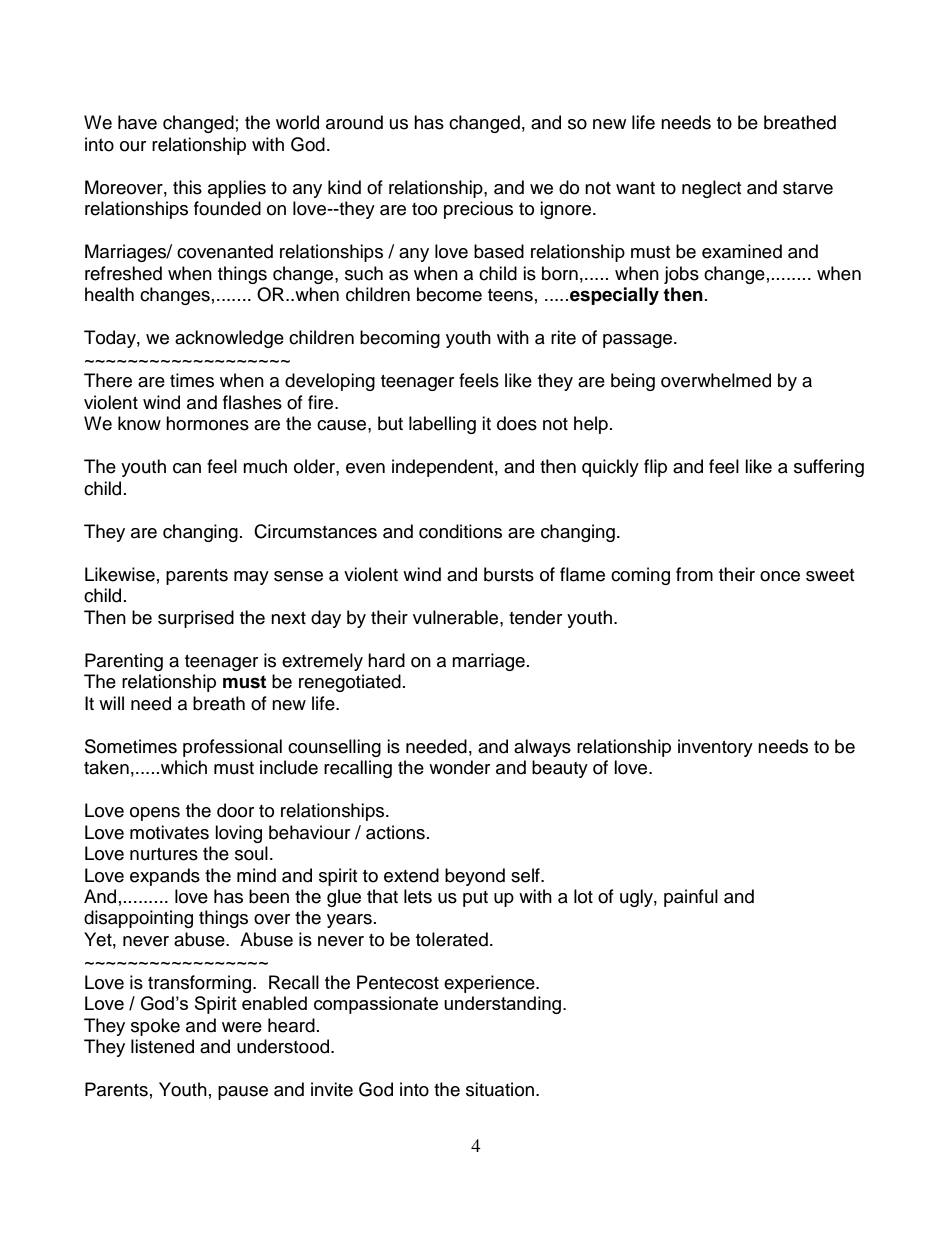  What do you see at coordinates (457, 617) in the screenshot?
I see `vulnerable` at bounding box center [457, 617].
